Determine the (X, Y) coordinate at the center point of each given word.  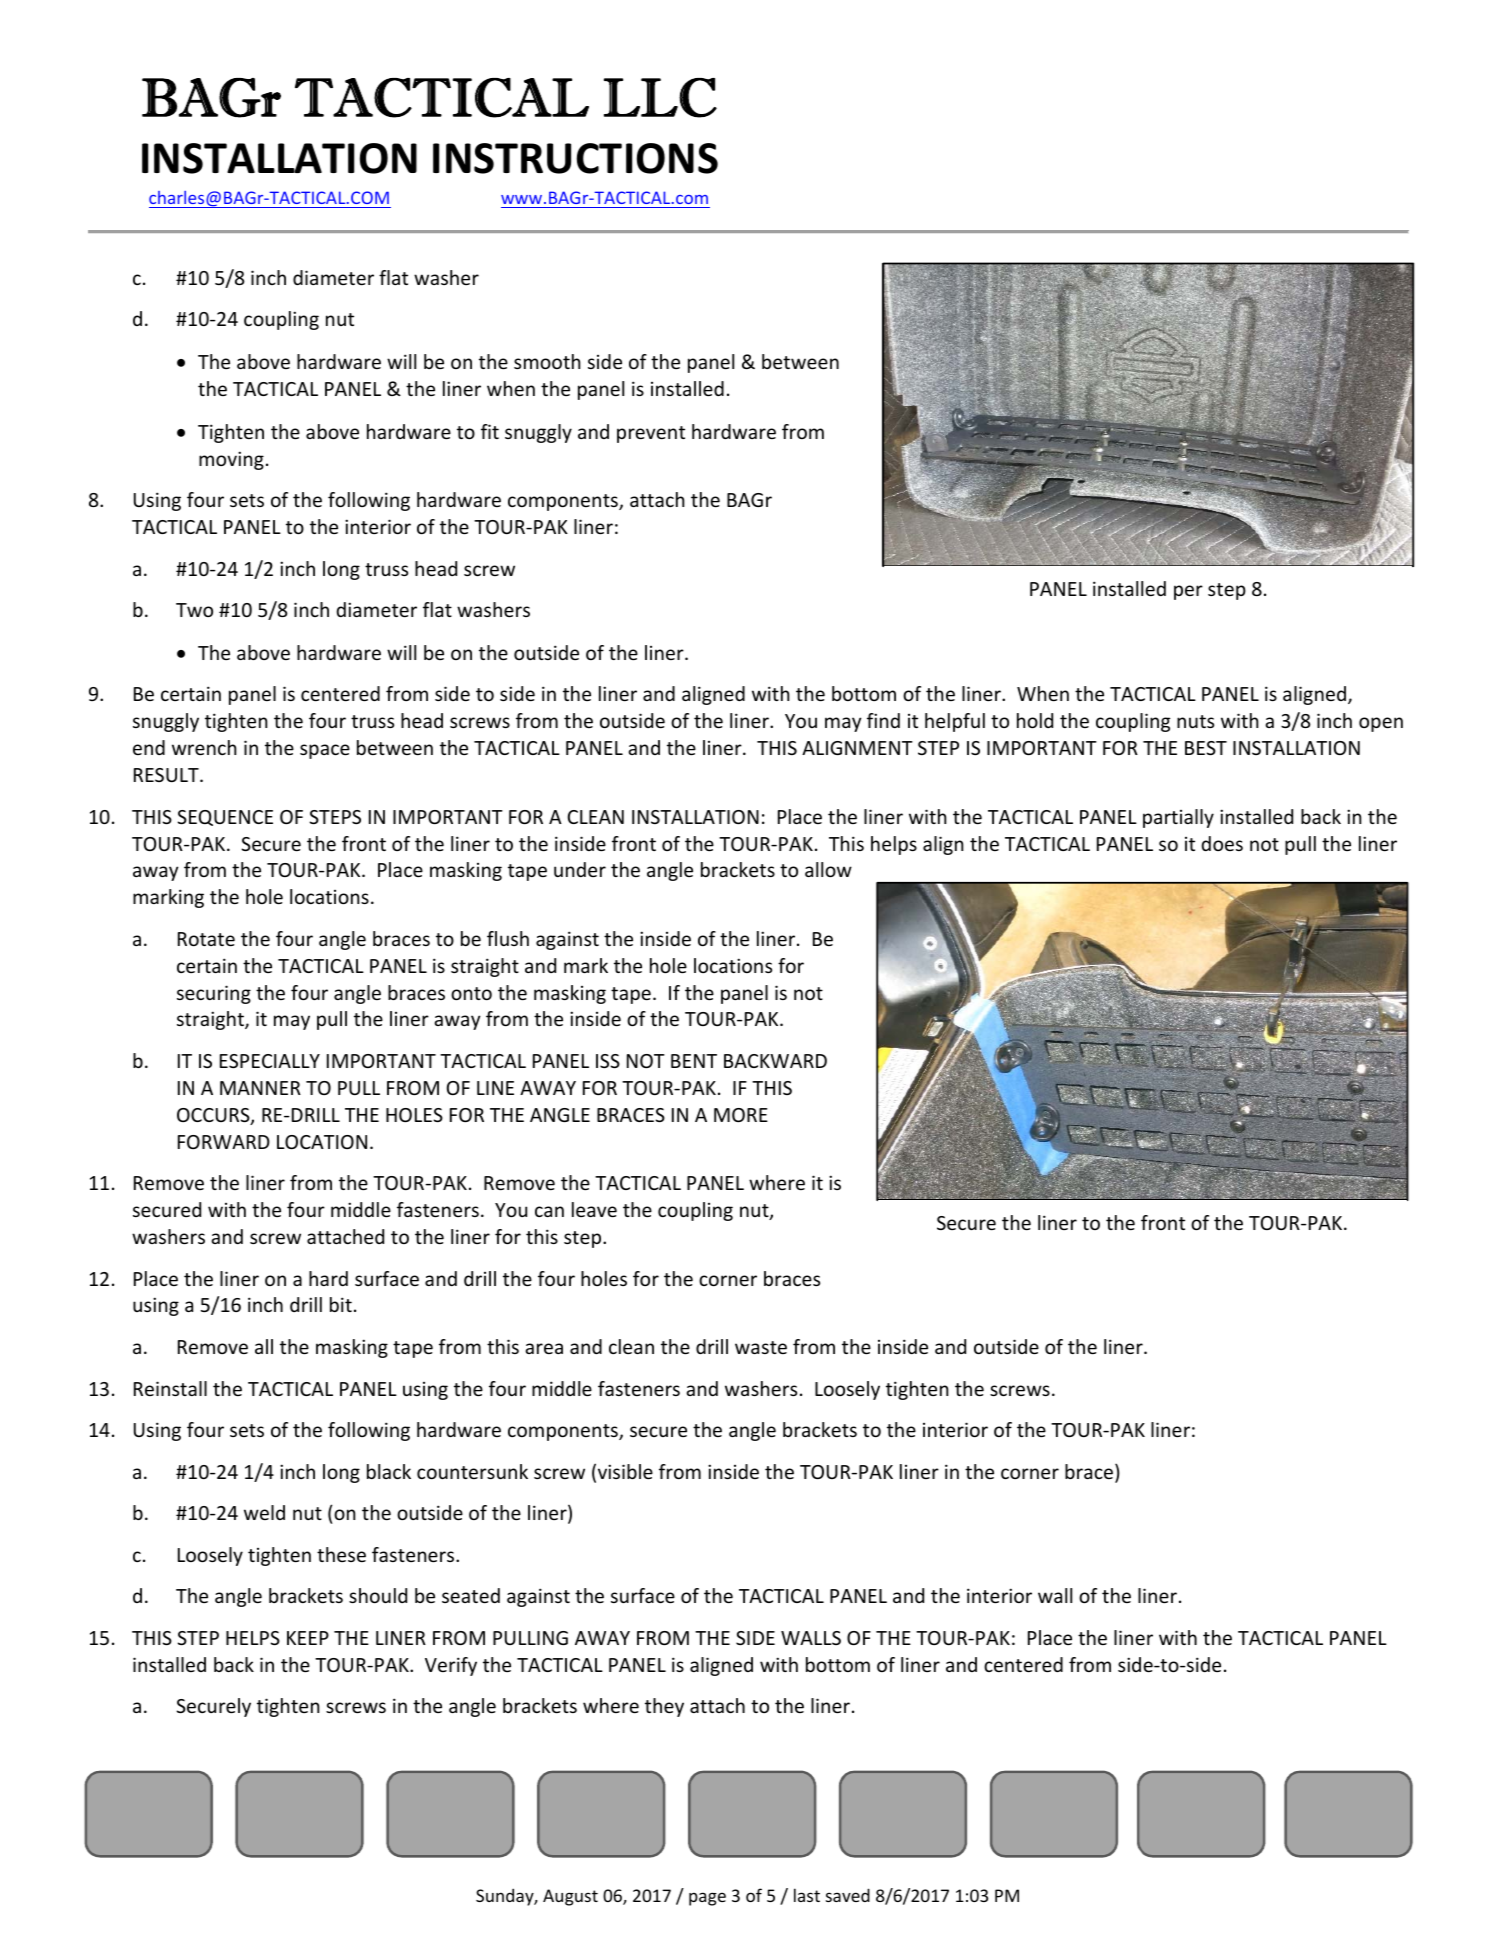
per (1188, 592)
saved (848, 1895)
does (1222, 843)
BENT (694, 1061)
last (807, 1895)
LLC (660, 98)
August (570, 1897)
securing (214, 994)
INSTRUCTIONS (575, 158)
